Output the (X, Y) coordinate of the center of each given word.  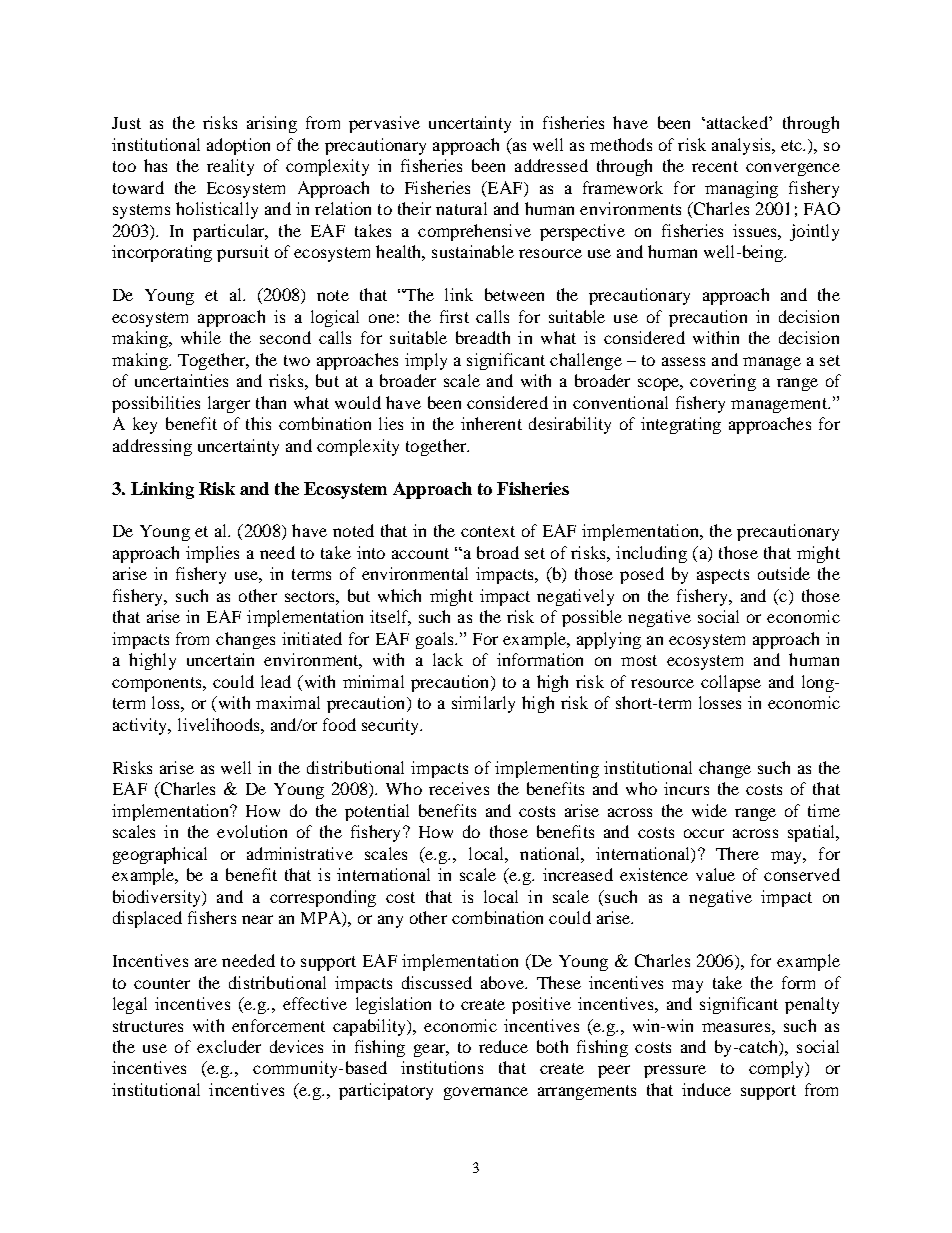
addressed (551, 165)
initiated (312, 638)
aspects (723, 576)
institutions (442, 1067)
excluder (229, 1046)
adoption (238, 146)
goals (436, 640)
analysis (742, 146)
